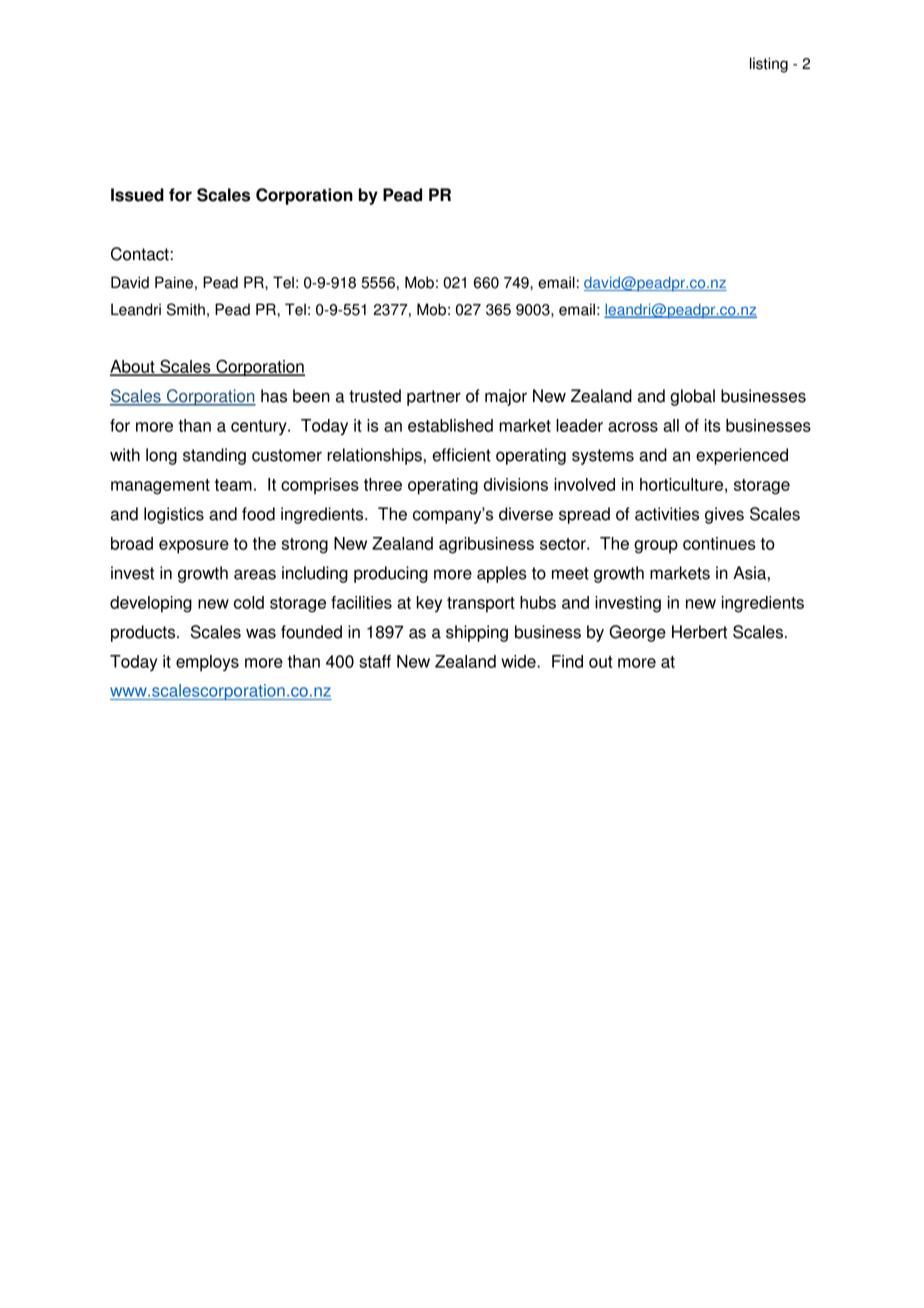  Describe the element at coordinates (137, 195) in the page. I see `Issued` at that location.
